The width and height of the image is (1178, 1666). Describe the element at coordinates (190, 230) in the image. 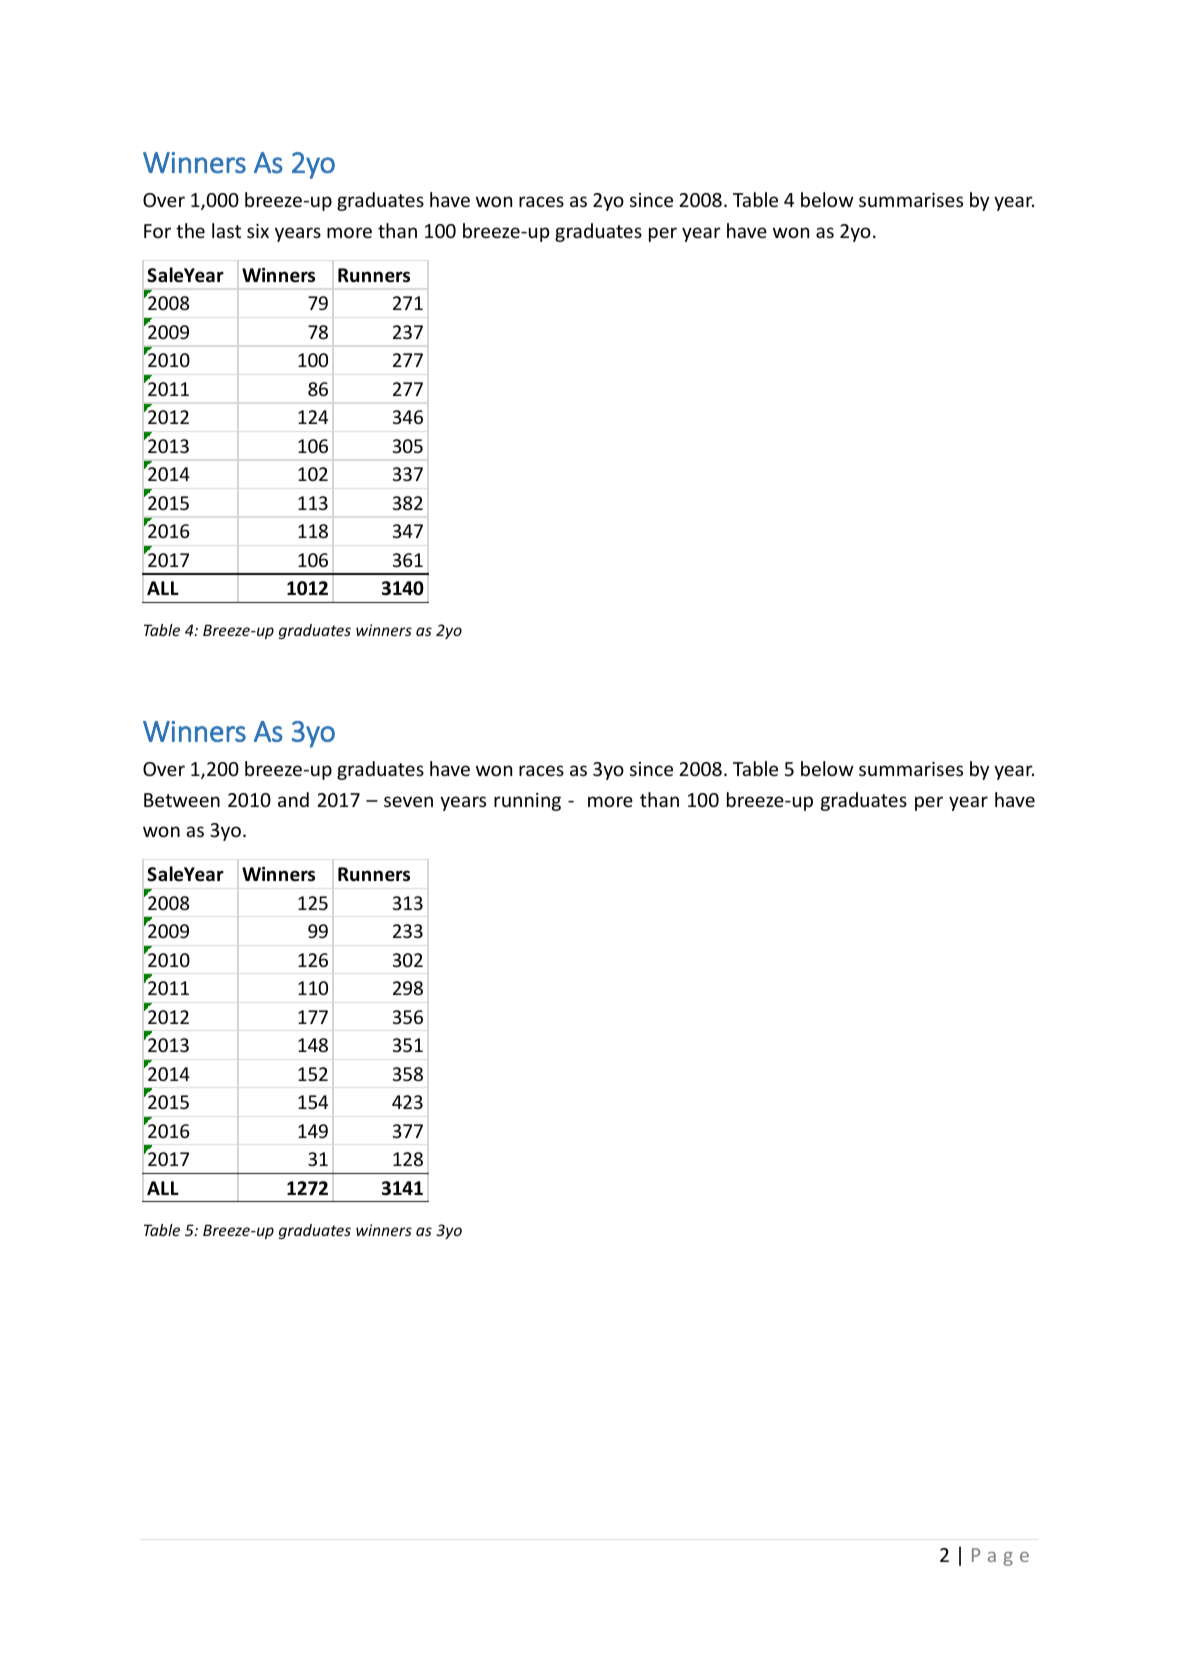

I see `the` at that location.
